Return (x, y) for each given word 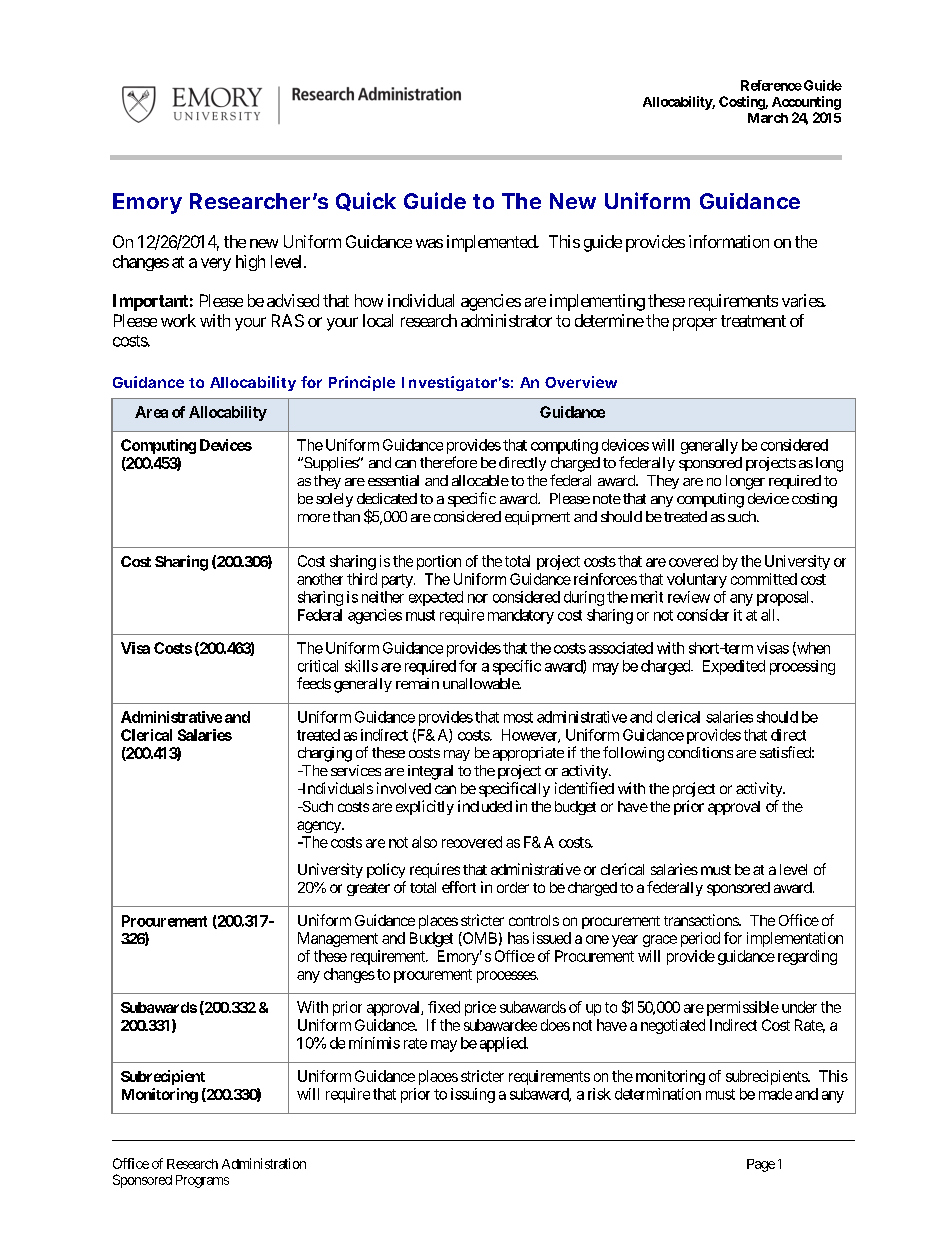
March (768, 118)
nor (478, 598)
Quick (366, 201)
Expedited (734, 667)
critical (318, 666)
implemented (492, 243)
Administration (264, 1163)
